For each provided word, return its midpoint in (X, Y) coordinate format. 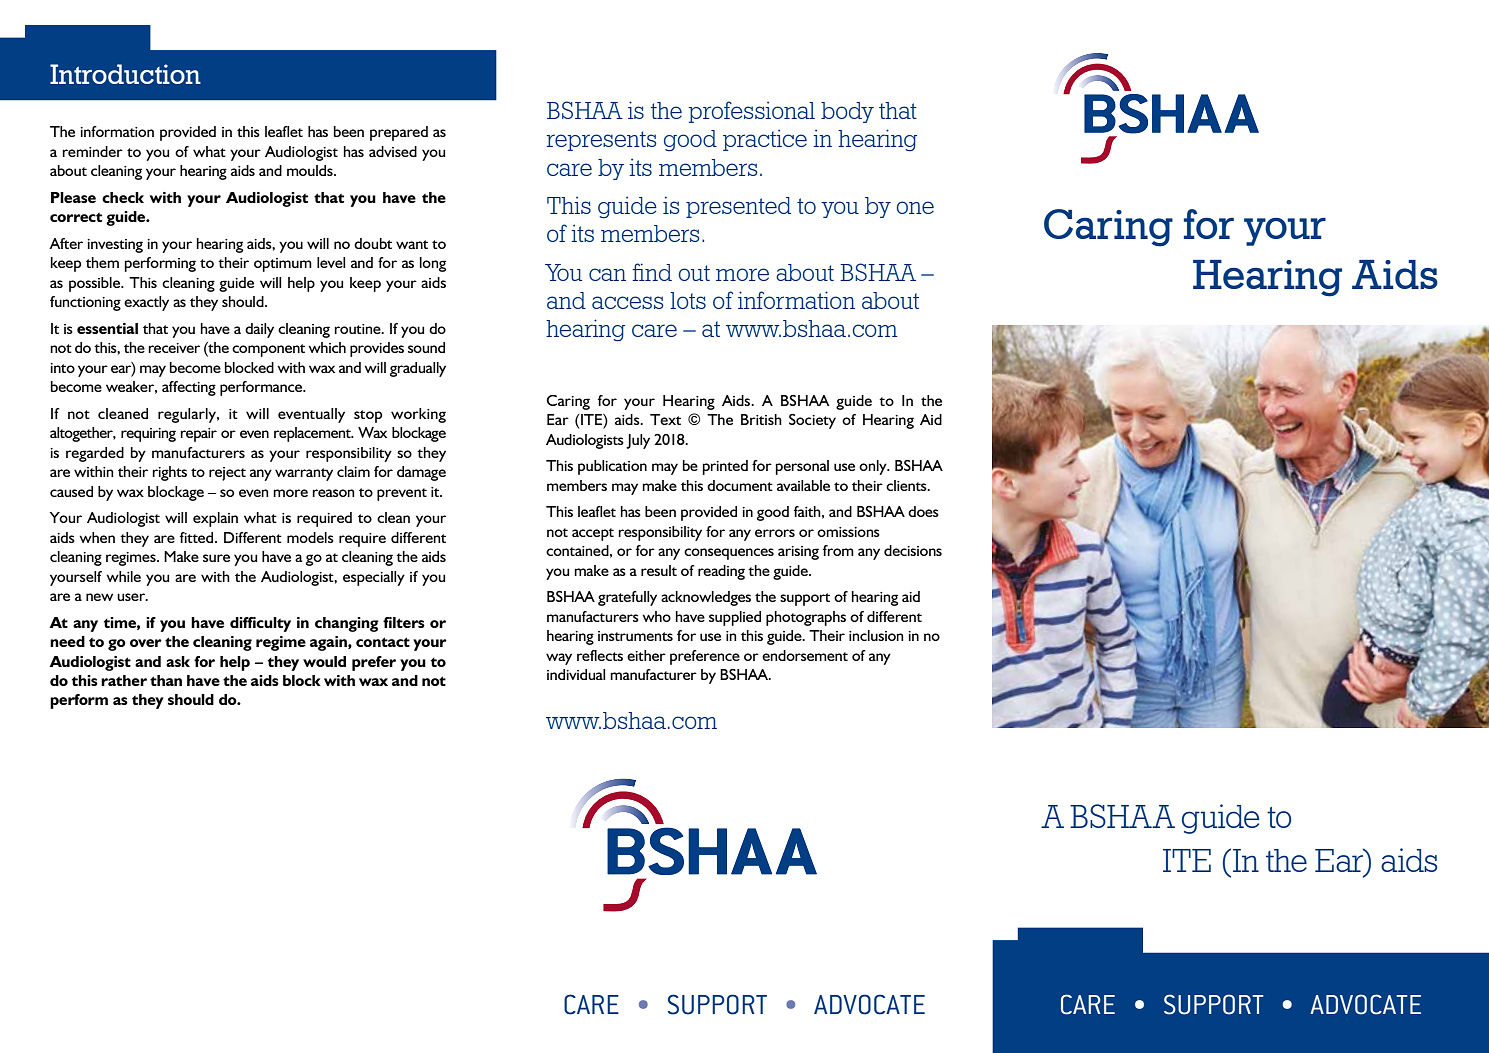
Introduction (125, 74)
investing (115, 246)
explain (215, 519)
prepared (399, 133)
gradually (418, 369)
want (412, 244)
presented (738, 207)
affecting (189, 388)
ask (178, 661)
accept (593, 534)
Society (812, 421)
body (847, 112)
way (559, 659)
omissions (848, 532)
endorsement (805, 655)
